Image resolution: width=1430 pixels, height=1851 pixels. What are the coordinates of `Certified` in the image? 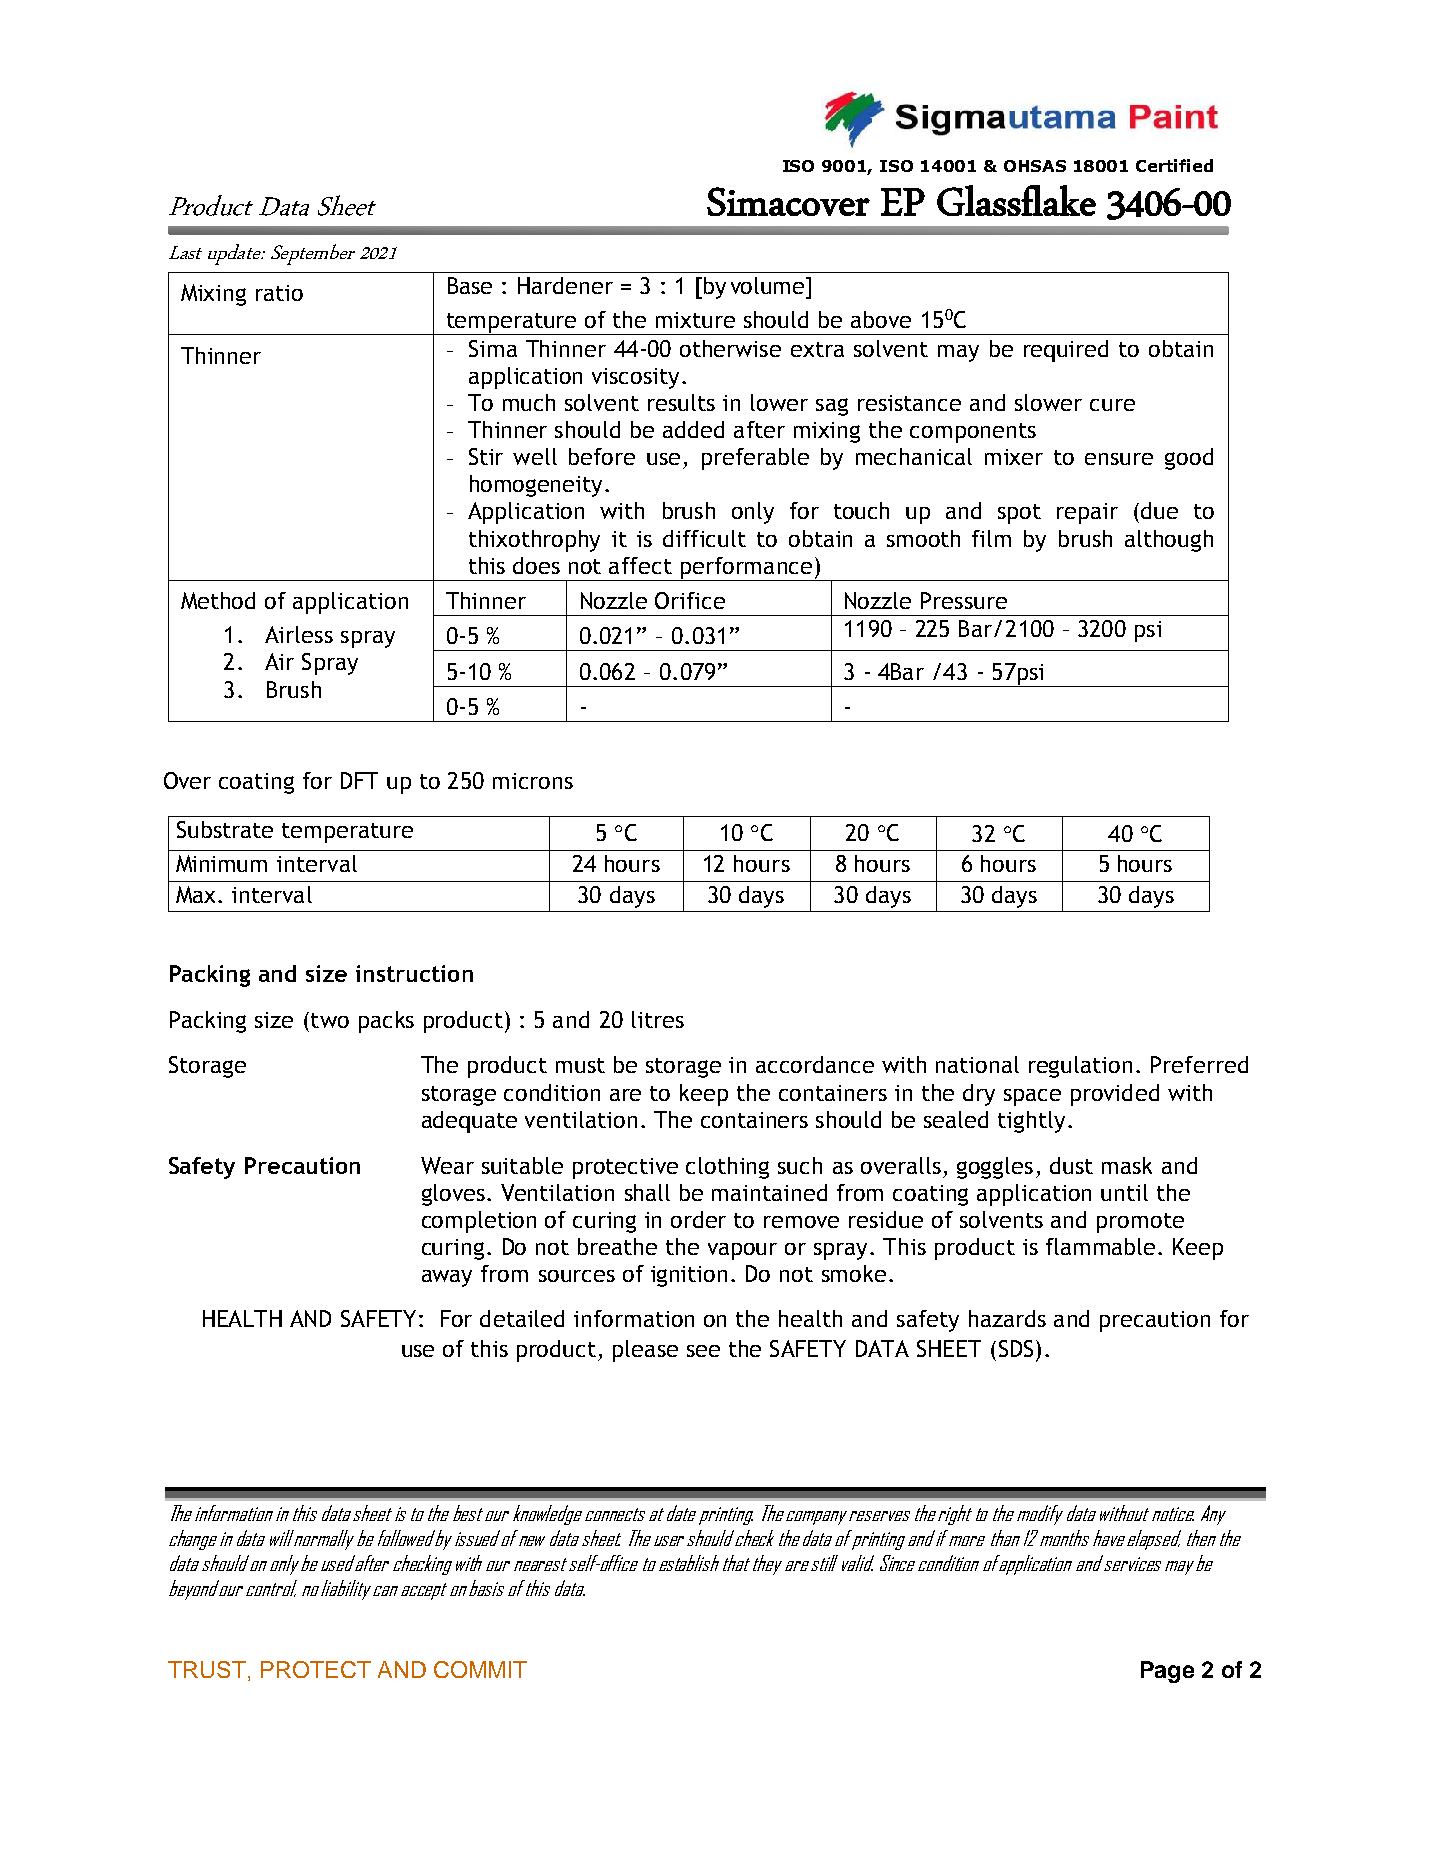 It's located at (1174, 165).
